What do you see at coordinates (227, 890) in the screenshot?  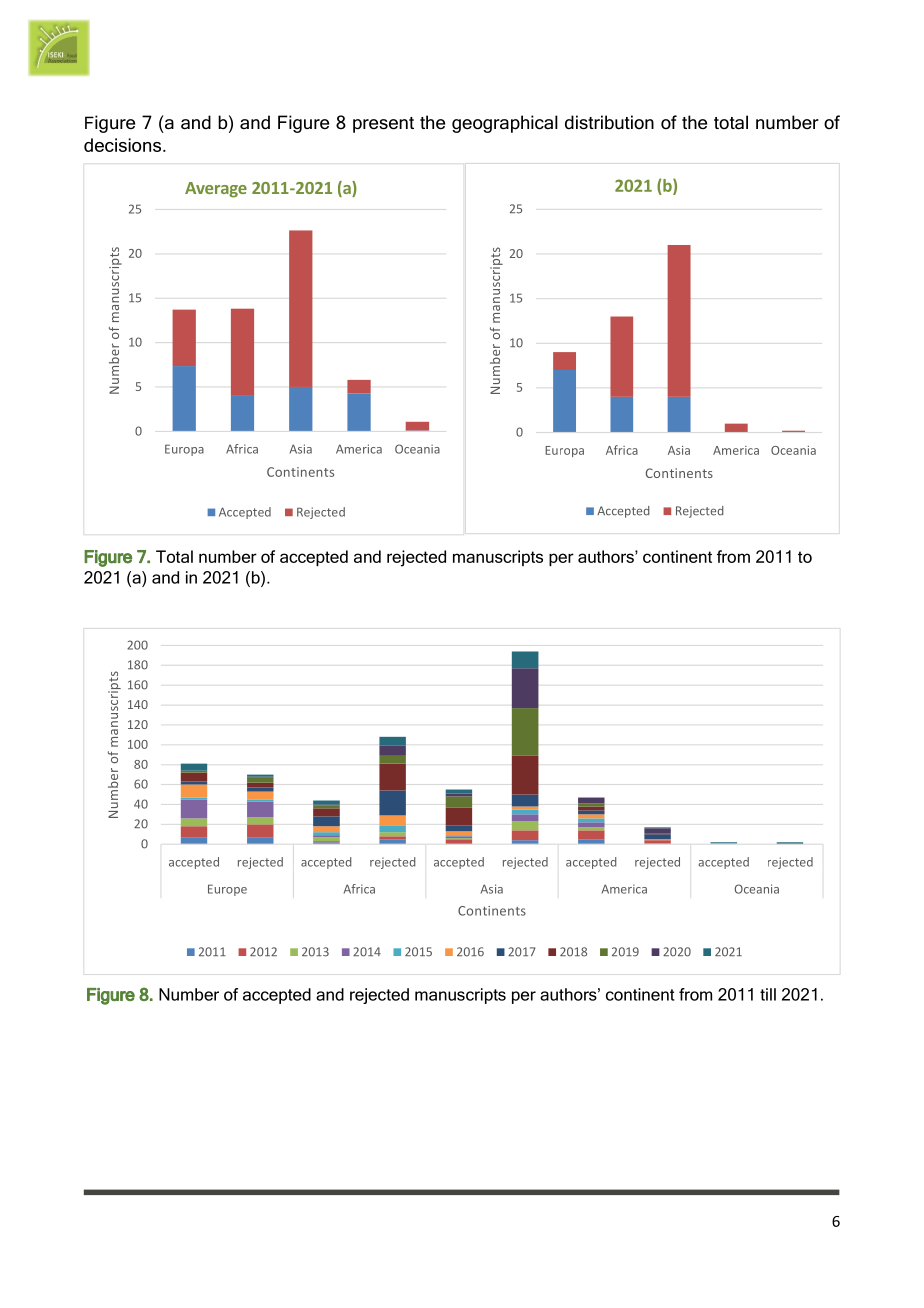 I see `Europe` at bounding box center [227, 890].
